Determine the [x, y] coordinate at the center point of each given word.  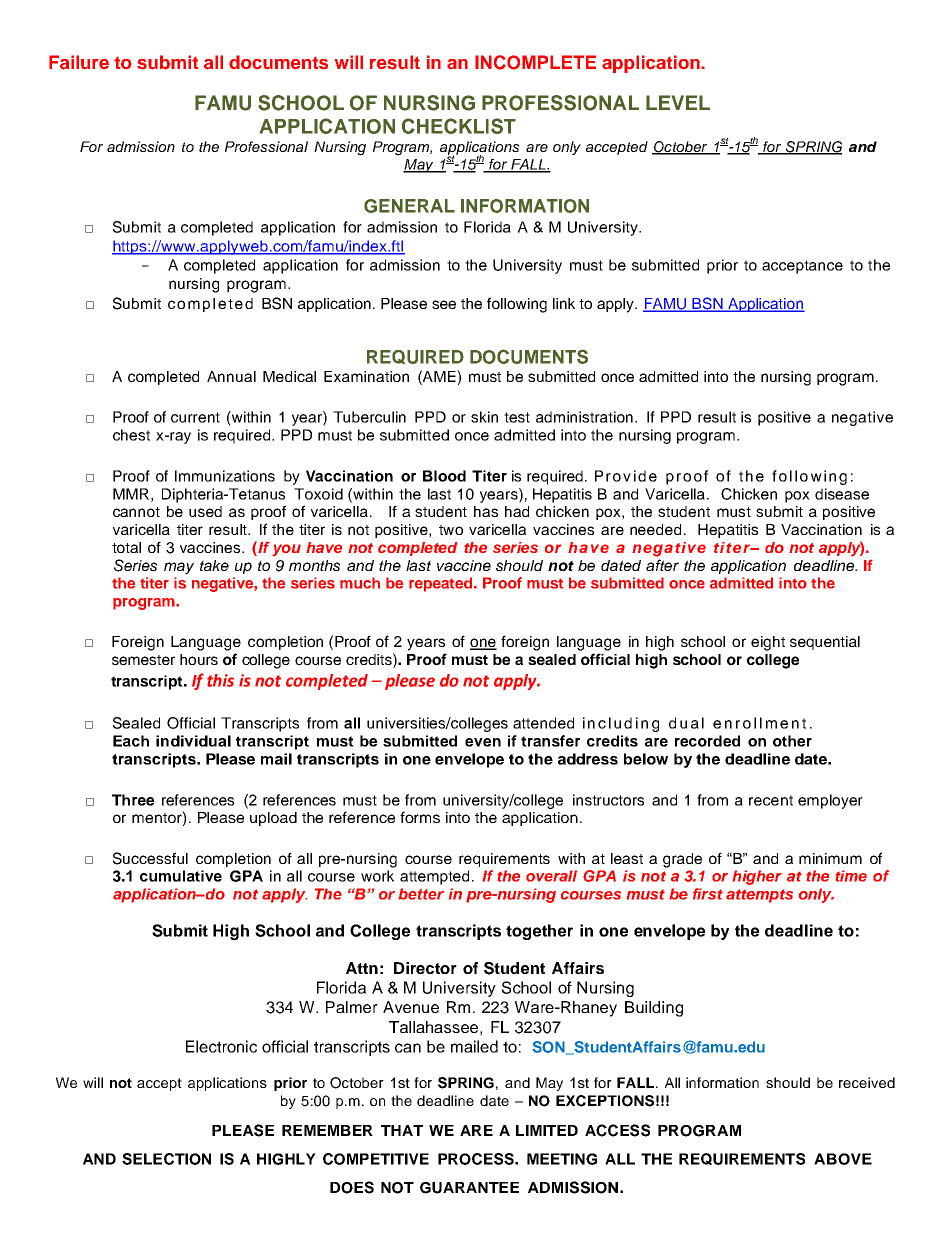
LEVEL [678, 102]
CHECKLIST [459, 126]
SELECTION [166, 1159]
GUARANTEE [469, 1188]
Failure [79, 62]
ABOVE [843, 1159]
